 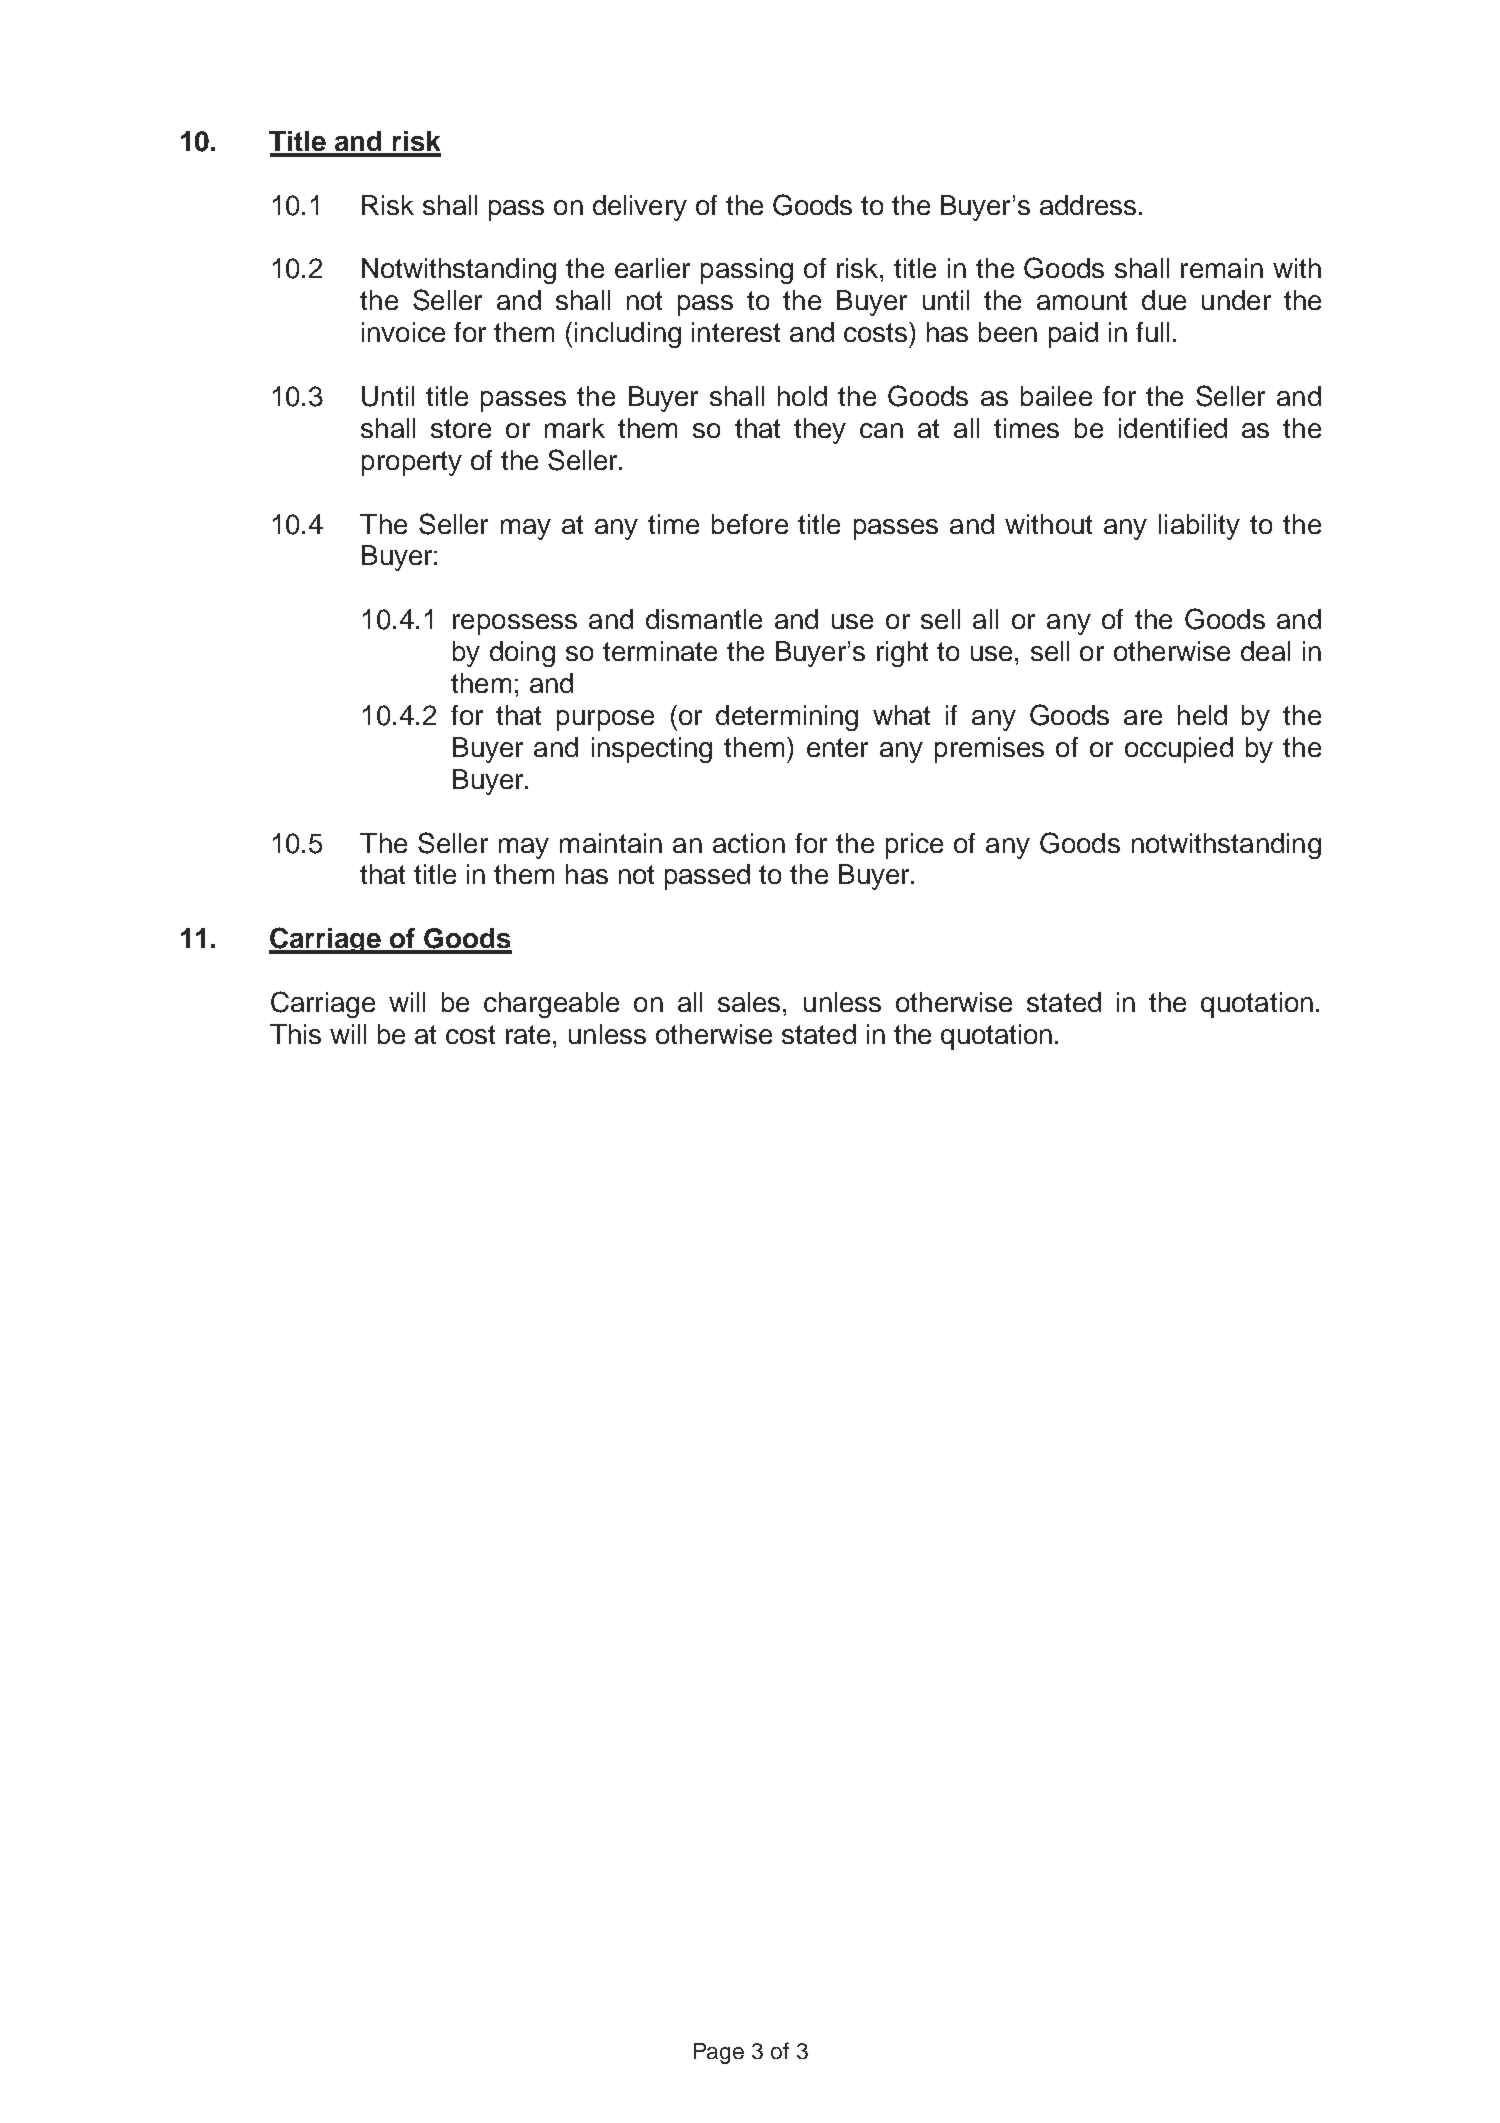 I want to click on invoice, so click(x=403, y=332).
